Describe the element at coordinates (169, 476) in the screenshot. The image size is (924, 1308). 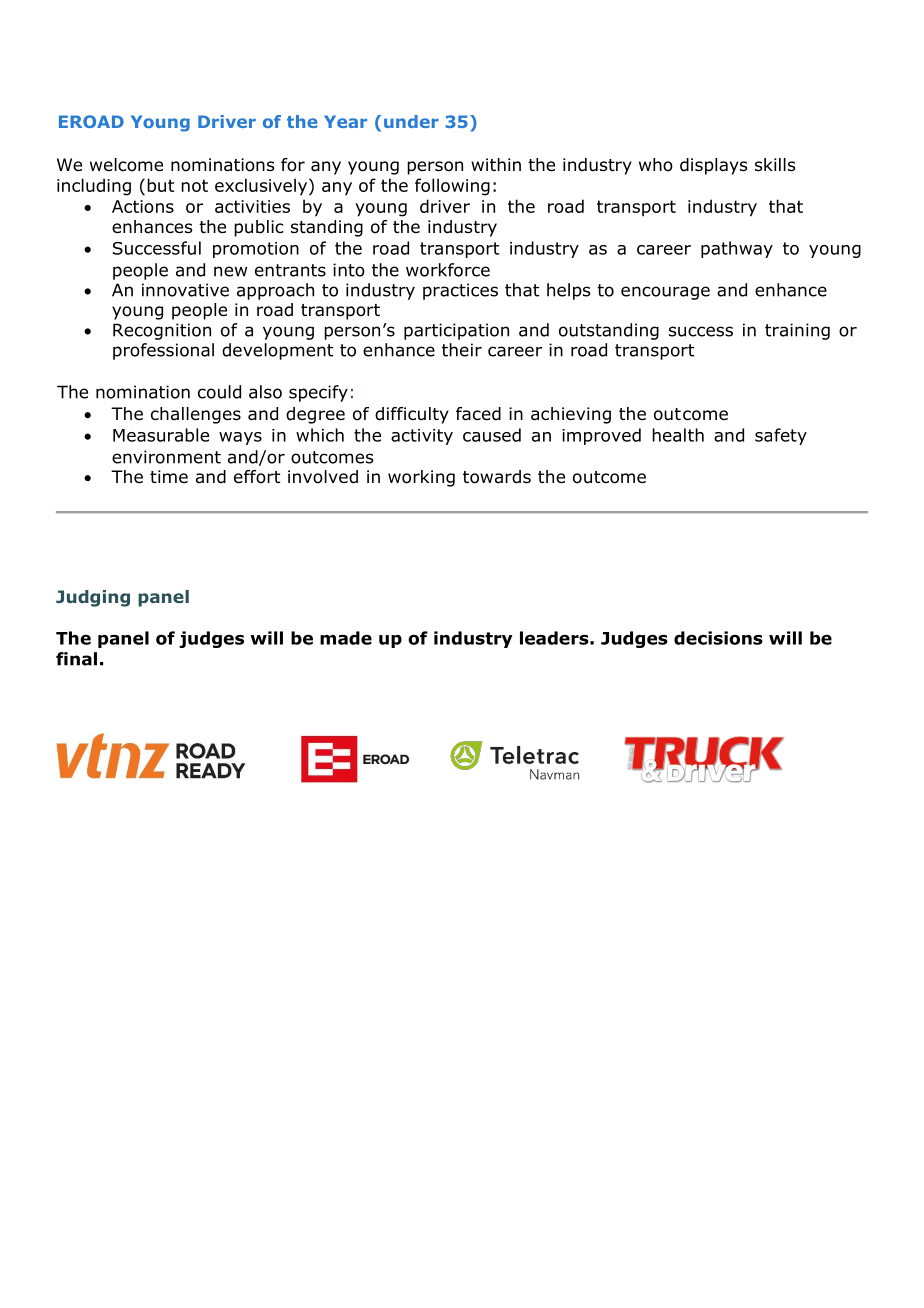
I see `time` at that location.
